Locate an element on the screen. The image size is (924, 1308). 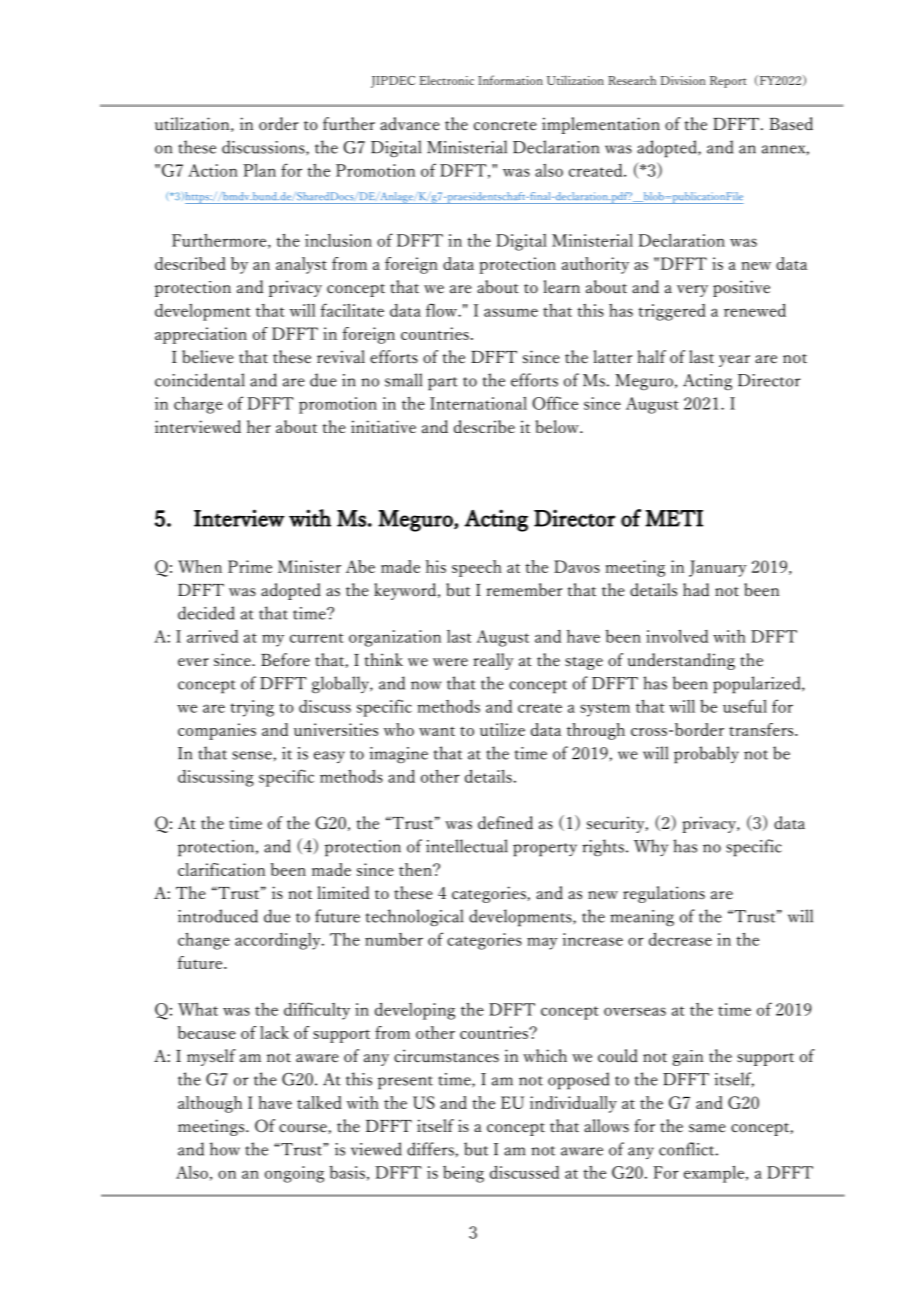
Division is located at coordinates (683, 80).
